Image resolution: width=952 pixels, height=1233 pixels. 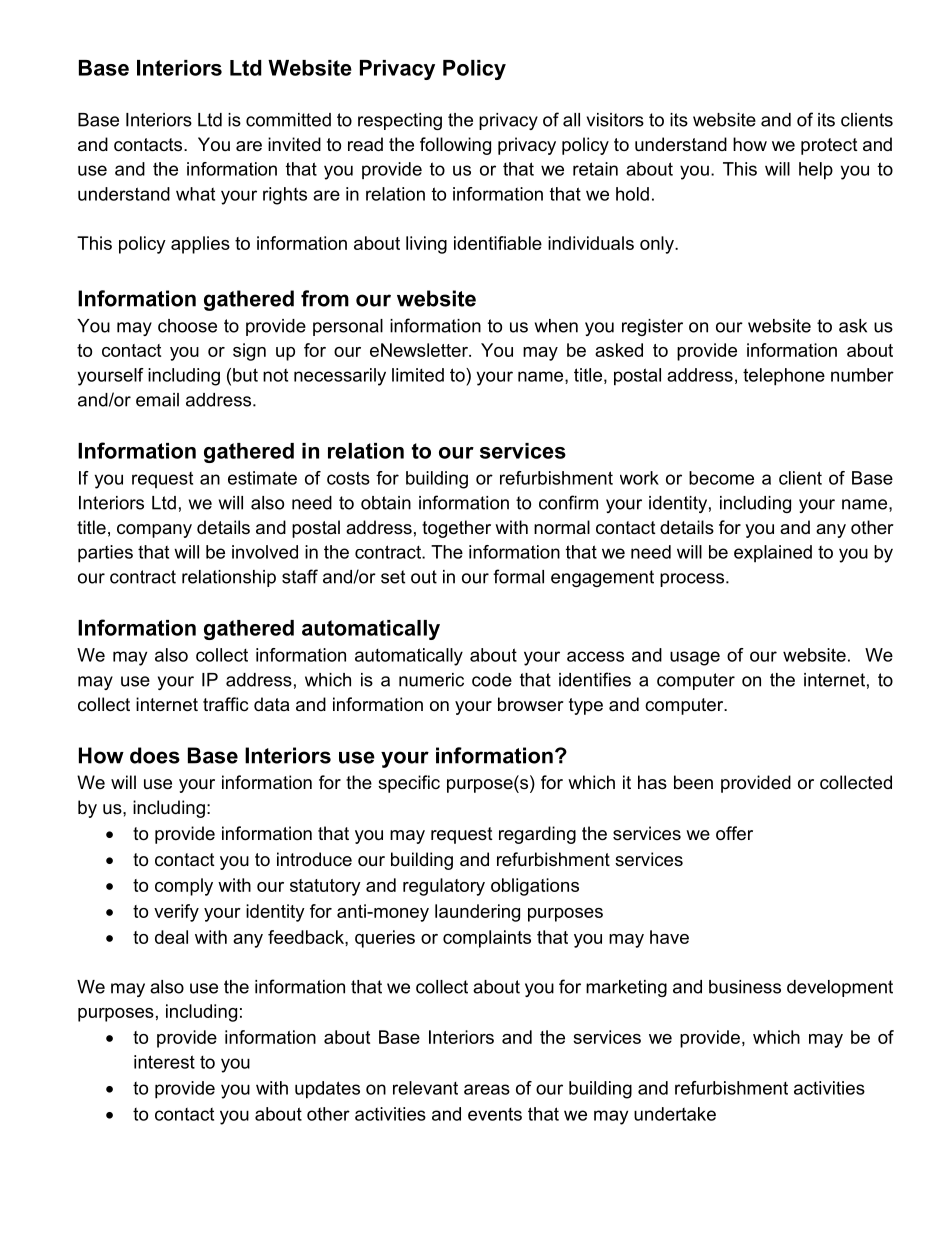 What do you see at coordinates (693, 782) in the screenshot?
I see `been` at bounding box center [693, 782].
